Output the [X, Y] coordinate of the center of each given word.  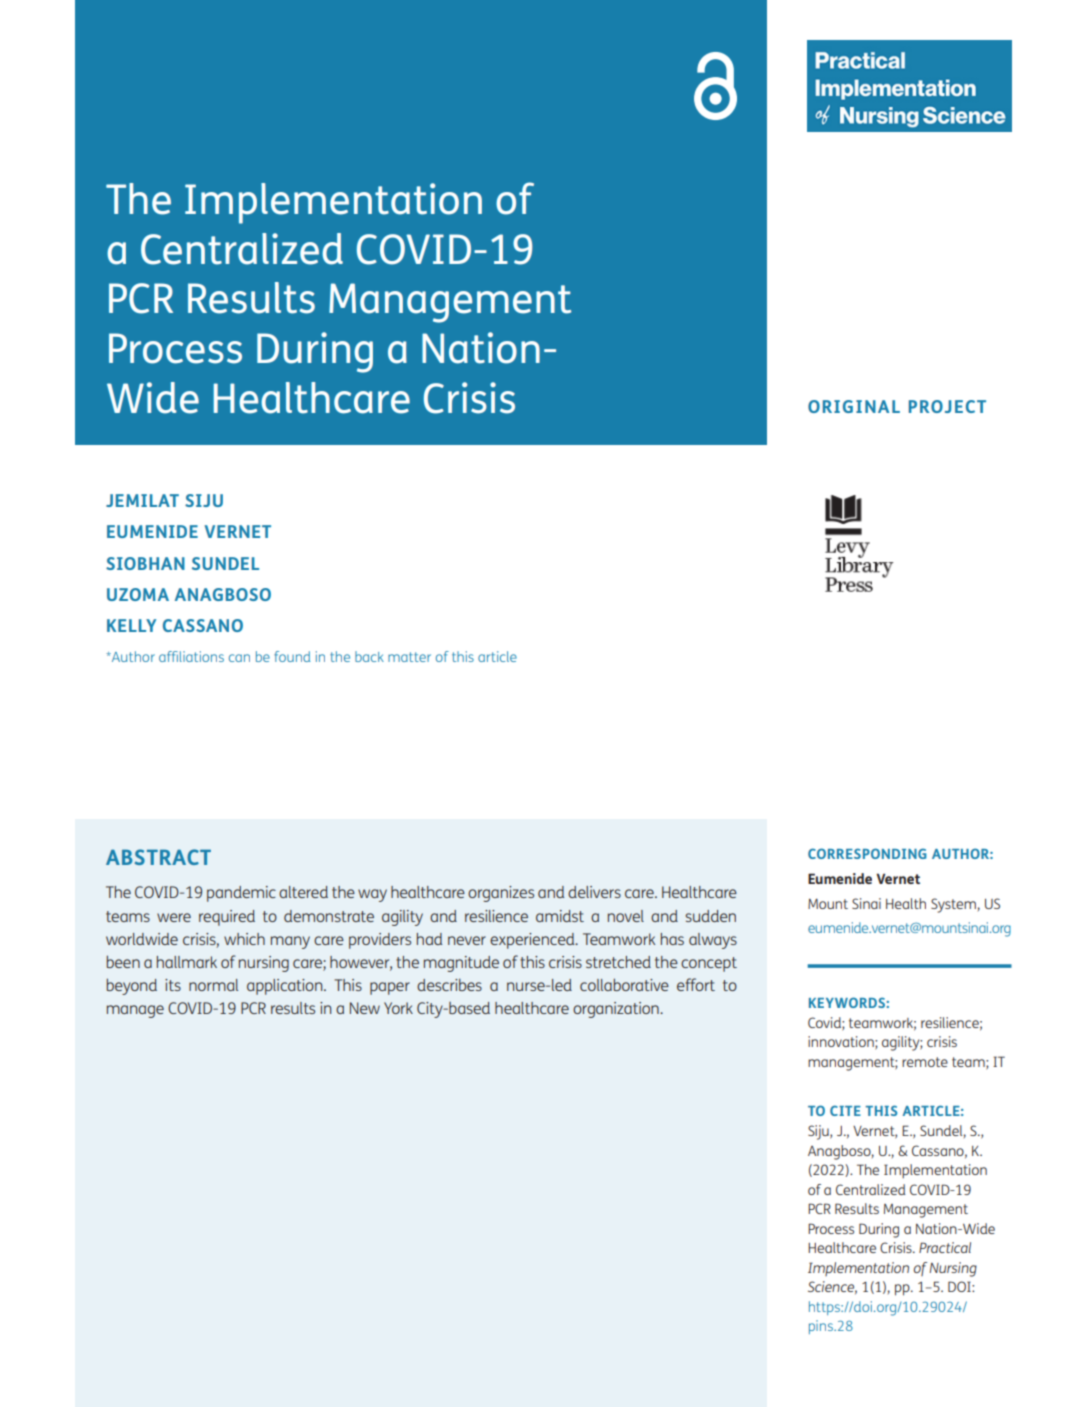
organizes [501, 894]
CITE [845, 1110]
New [365, 1008]
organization [617, 1010]
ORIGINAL [854, 406]
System [953, 905]
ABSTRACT [158, 857]
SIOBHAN [145, 563]
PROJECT [947, 406]
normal [213, 985]
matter [409, 657]
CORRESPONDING [867, 853]
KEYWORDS [848, 1002]
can [239, 658]
